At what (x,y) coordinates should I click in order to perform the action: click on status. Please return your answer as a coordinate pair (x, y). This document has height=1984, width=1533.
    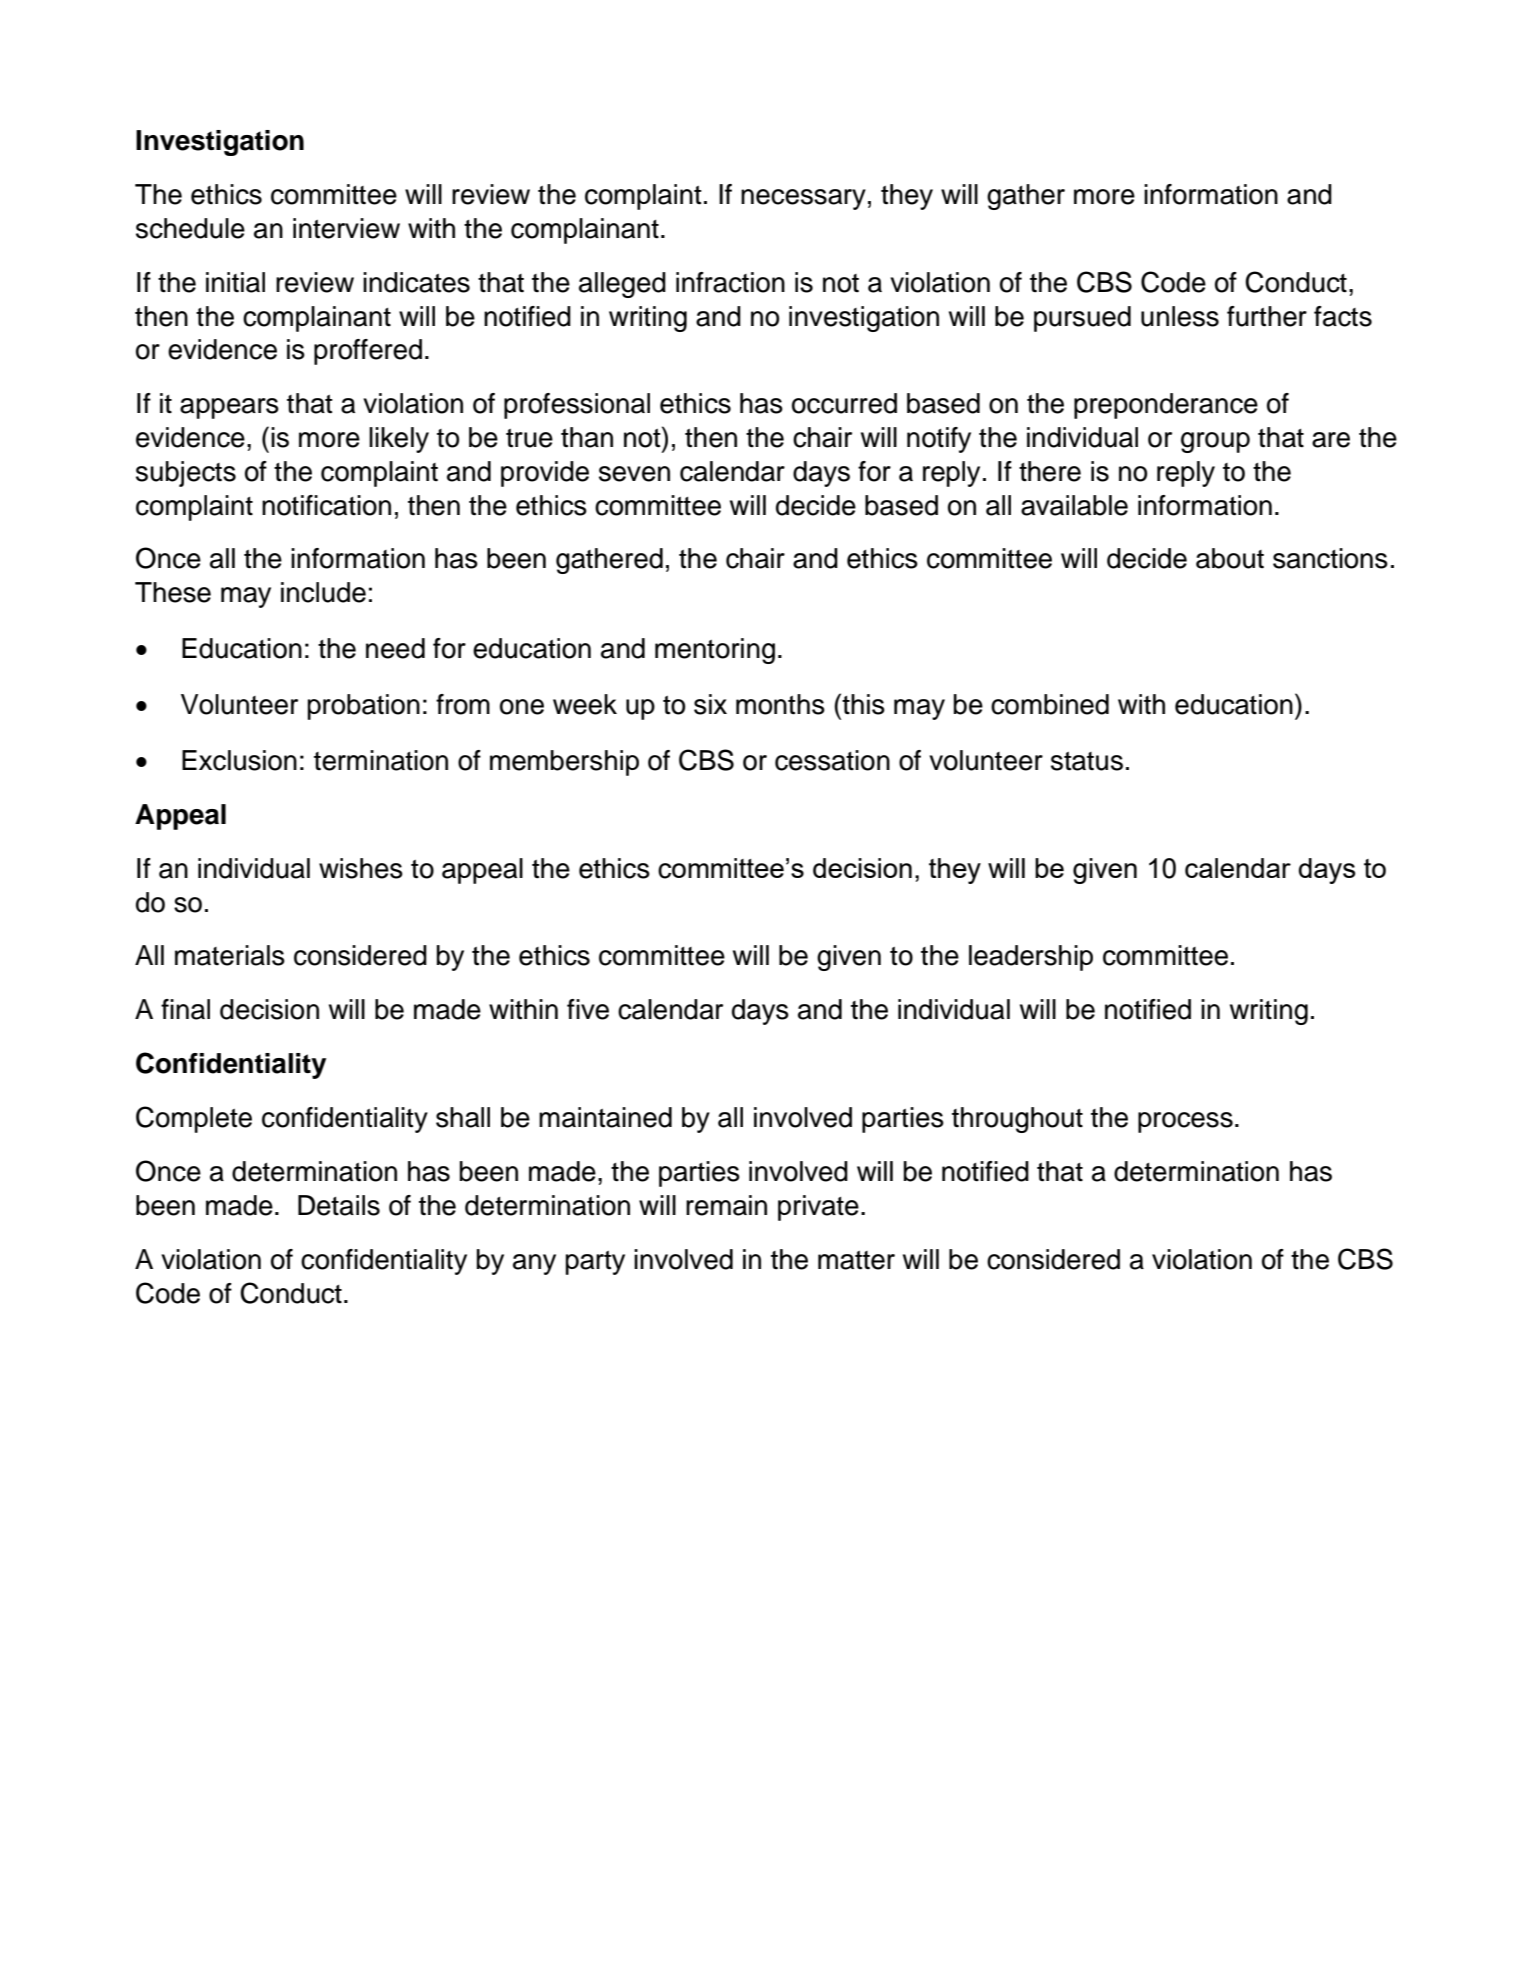
    Looking at the image, I should click on (1087, 761).
